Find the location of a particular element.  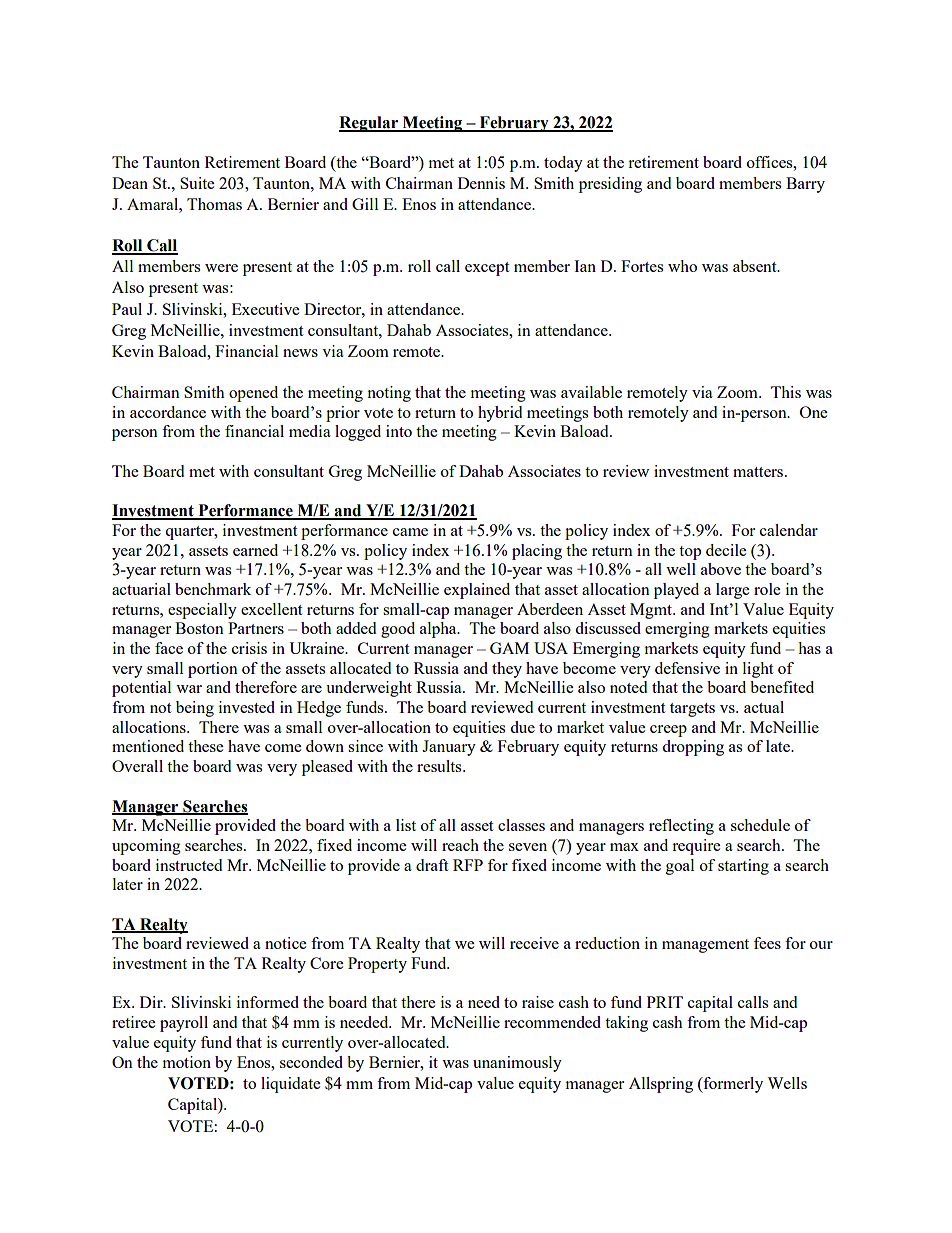

Suite is located at coordinates (197, 183).
